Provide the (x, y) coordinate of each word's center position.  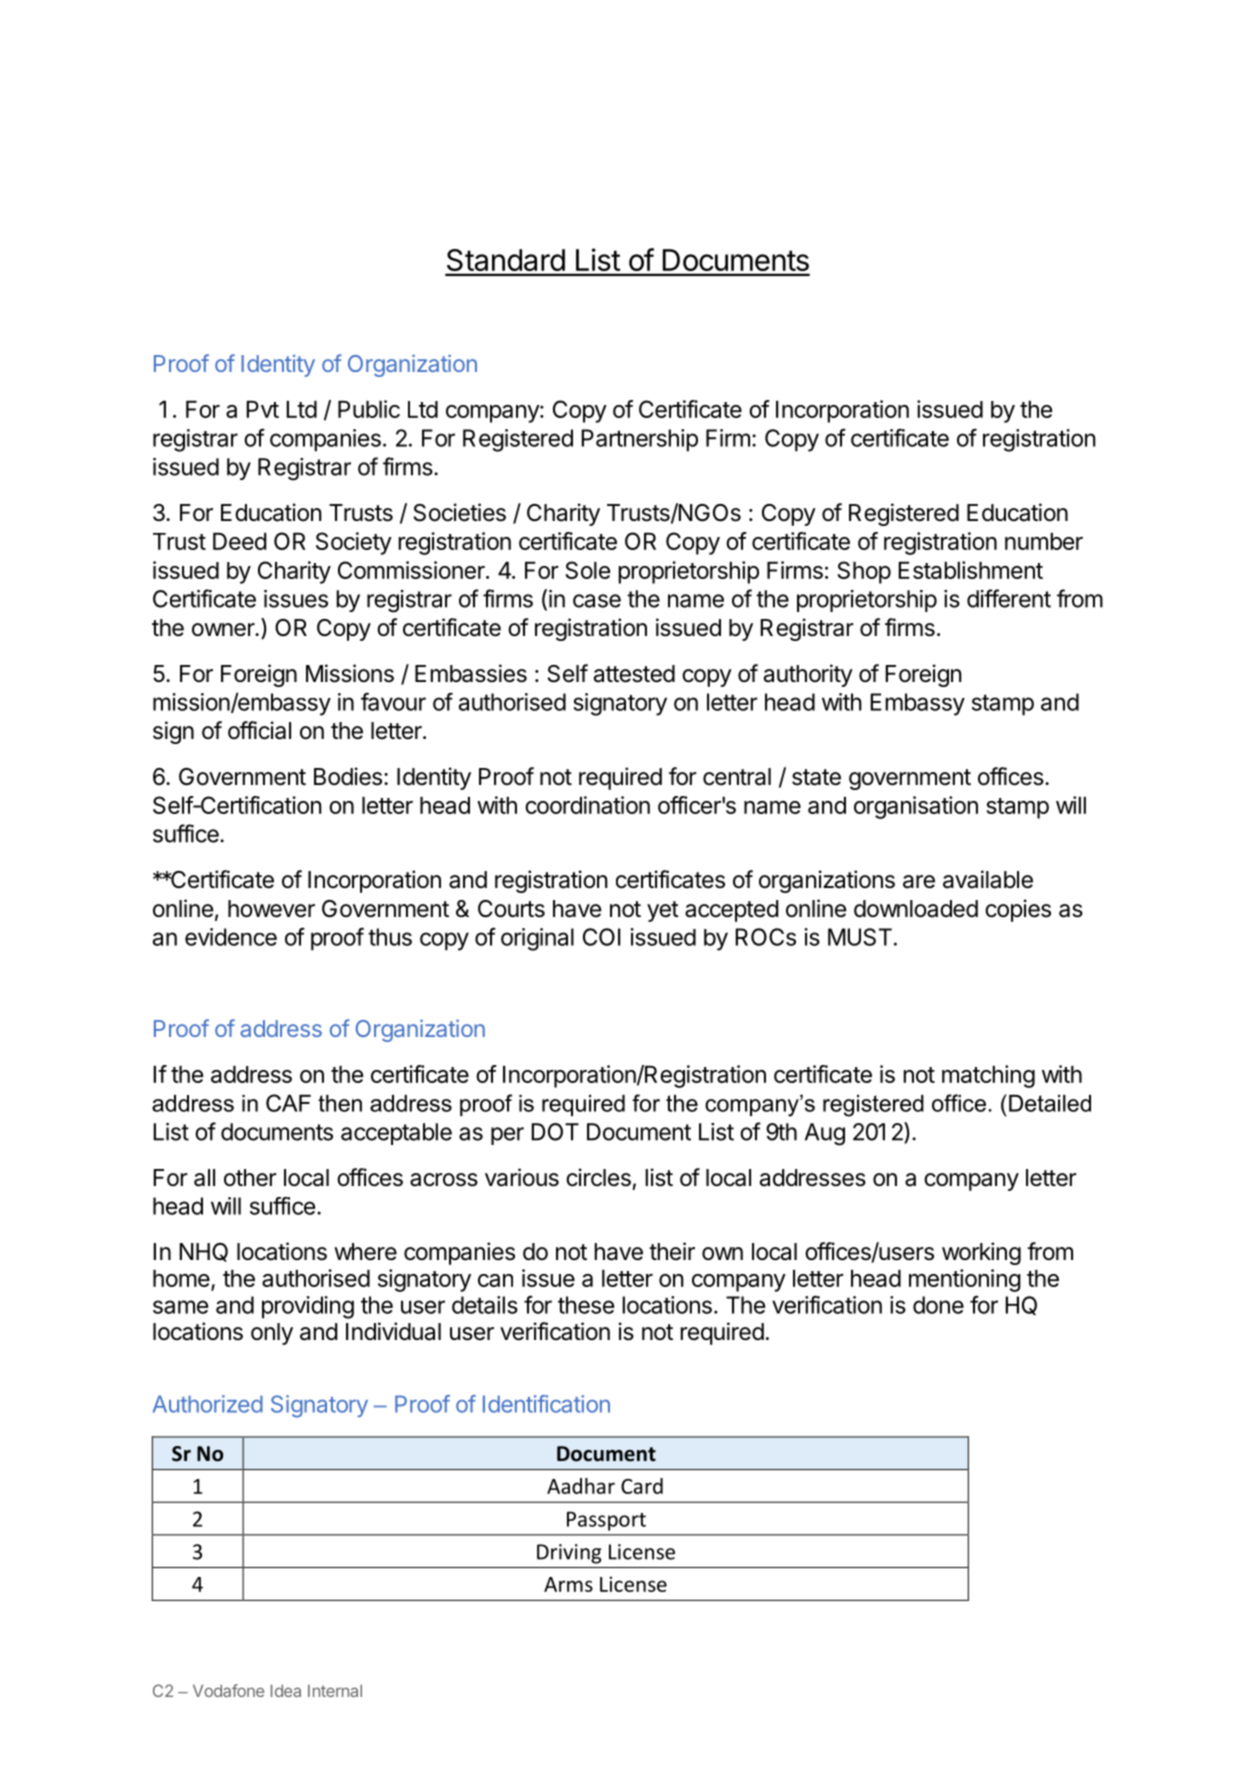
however (271, 909)
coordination (587, 805)
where (365, 1252)
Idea (286, 1690)
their (672, 1251)
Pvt (262, 409)
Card (642, 1486)
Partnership (639, 440)
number (1044, 541)
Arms (568, 1584)
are (919, 882)
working (981, 1253)
